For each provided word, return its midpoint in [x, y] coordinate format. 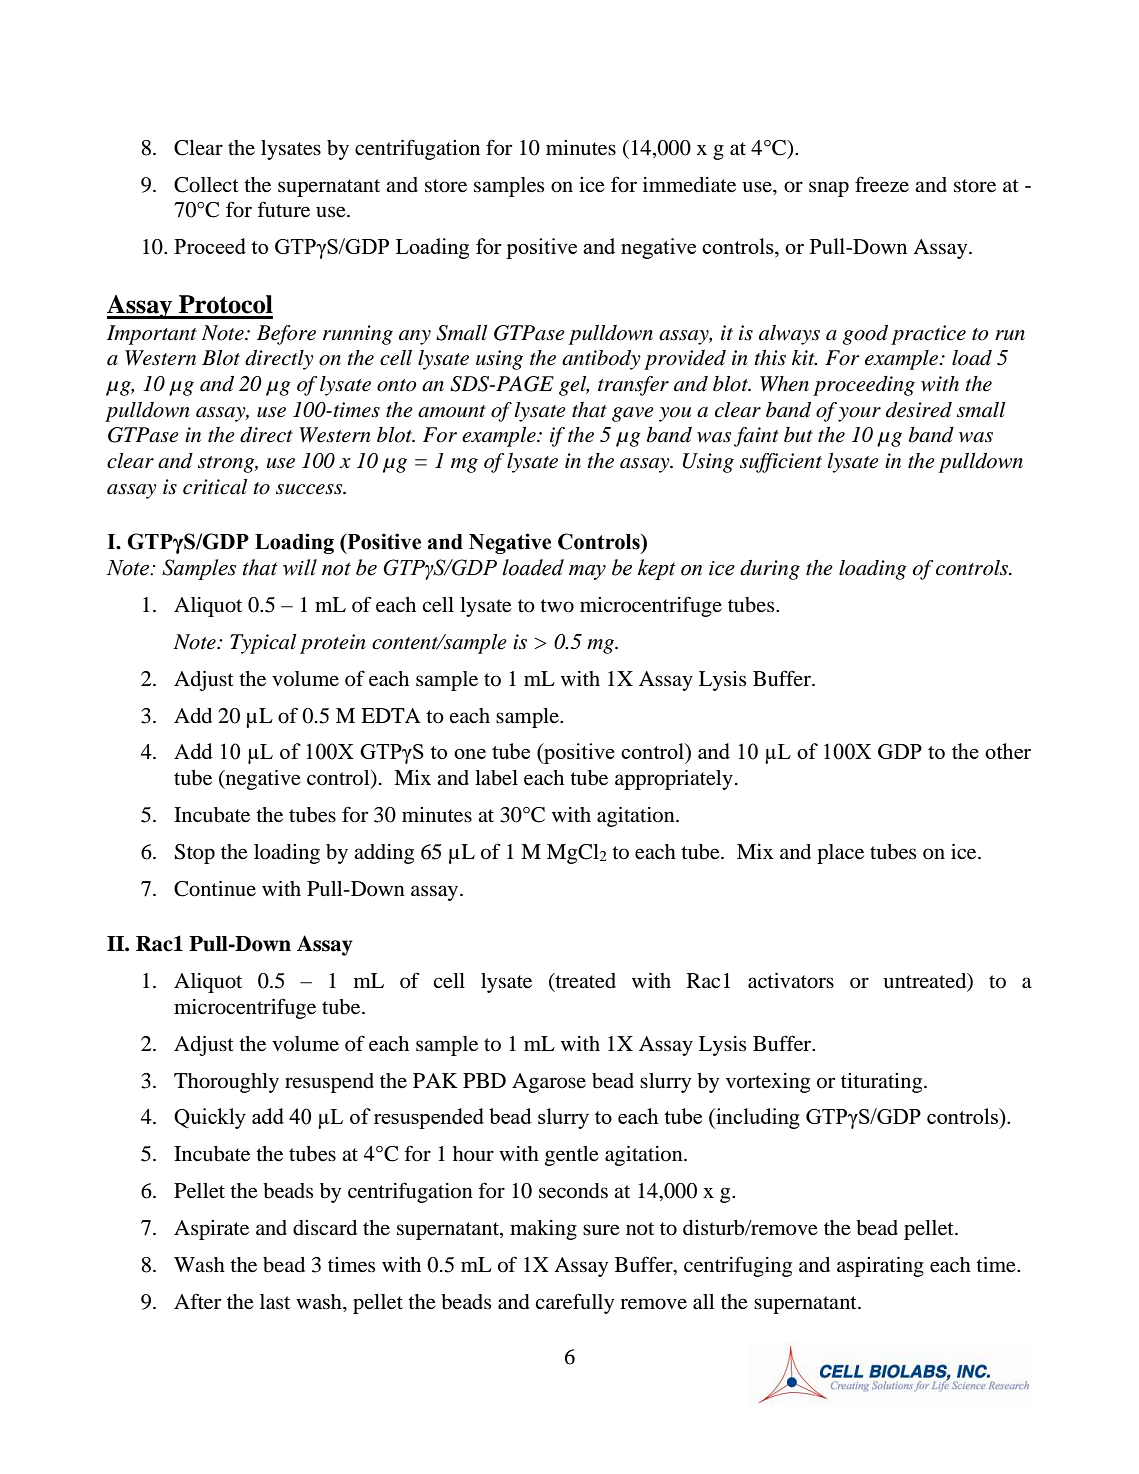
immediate [689, 185]
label [496, 778]
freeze [882, 184]
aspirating [880, 1267]
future [283, 209]
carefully [574, 1303]
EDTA [391, 715]
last [275, 1302]
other [1008, 751]
